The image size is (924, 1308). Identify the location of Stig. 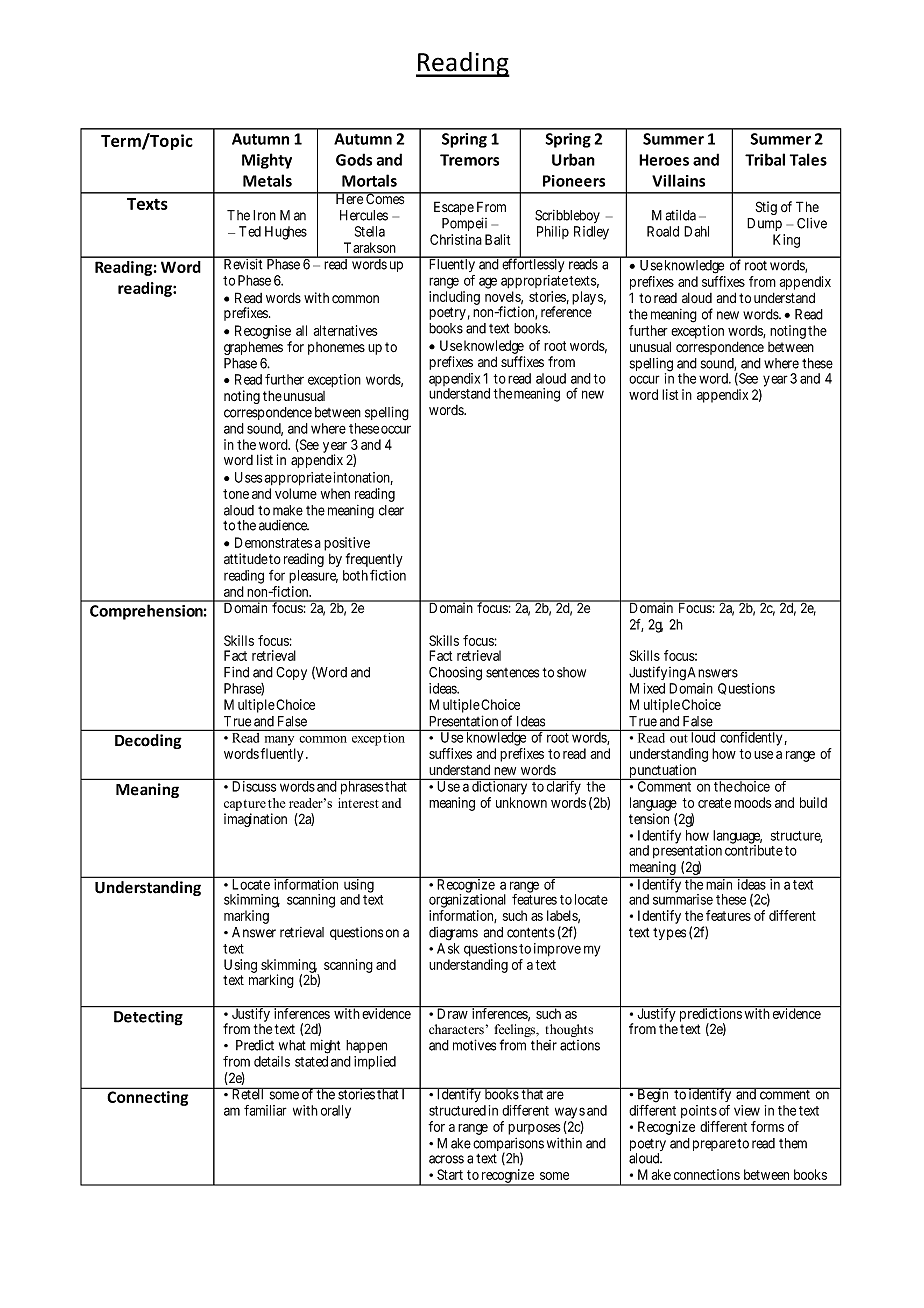
(766, 208).
